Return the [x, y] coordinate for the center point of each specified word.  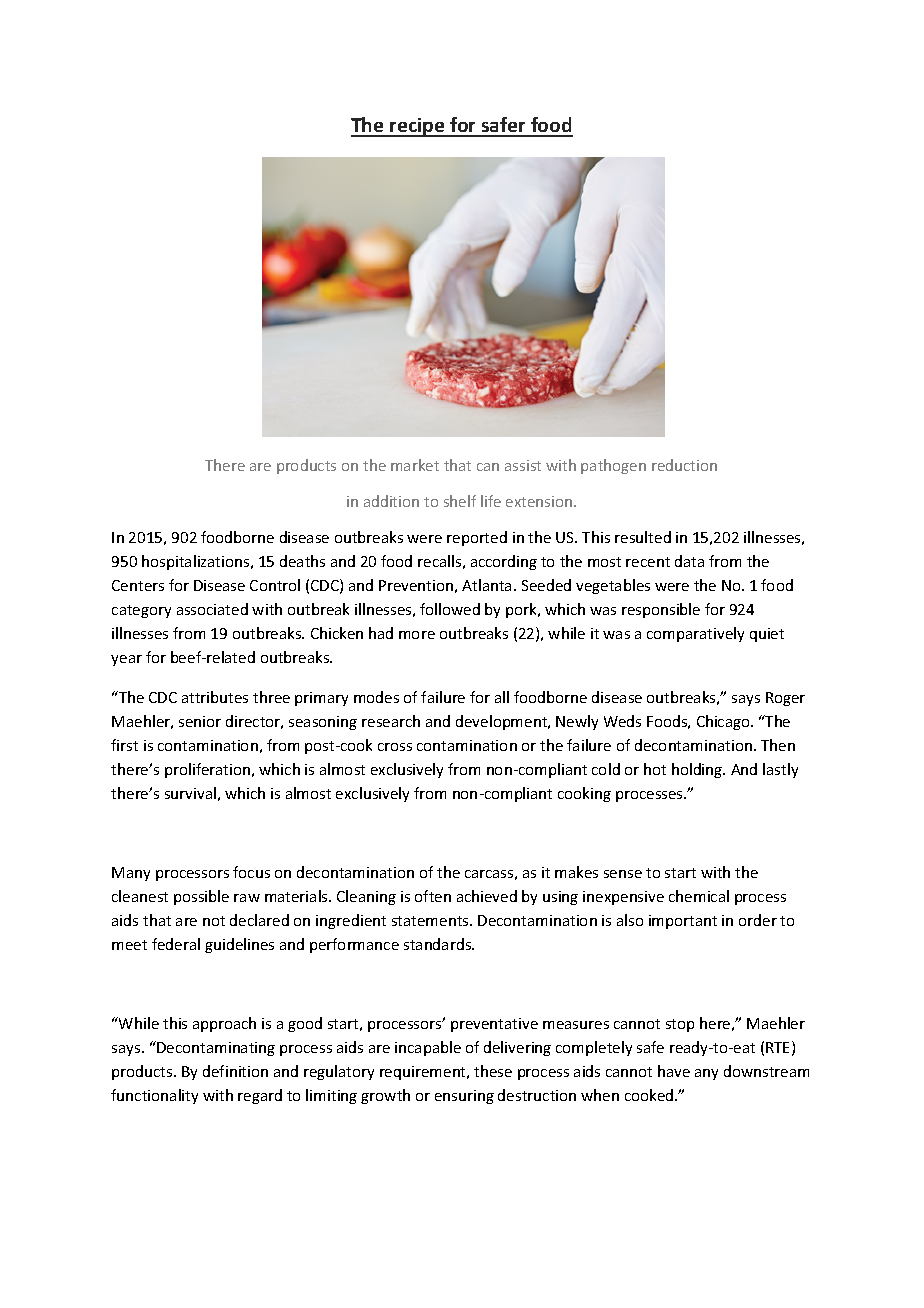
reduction [684, 465]
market [415, 465]
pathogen [613, 466]
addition [391, 501]
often [433, 896]
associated [212, 609]
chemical [699, 896]
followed [450, 609]
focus [251, 872]
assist [523, 465]
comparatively [695, 634]
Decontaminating [215, 1048]
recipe [417, 127]
